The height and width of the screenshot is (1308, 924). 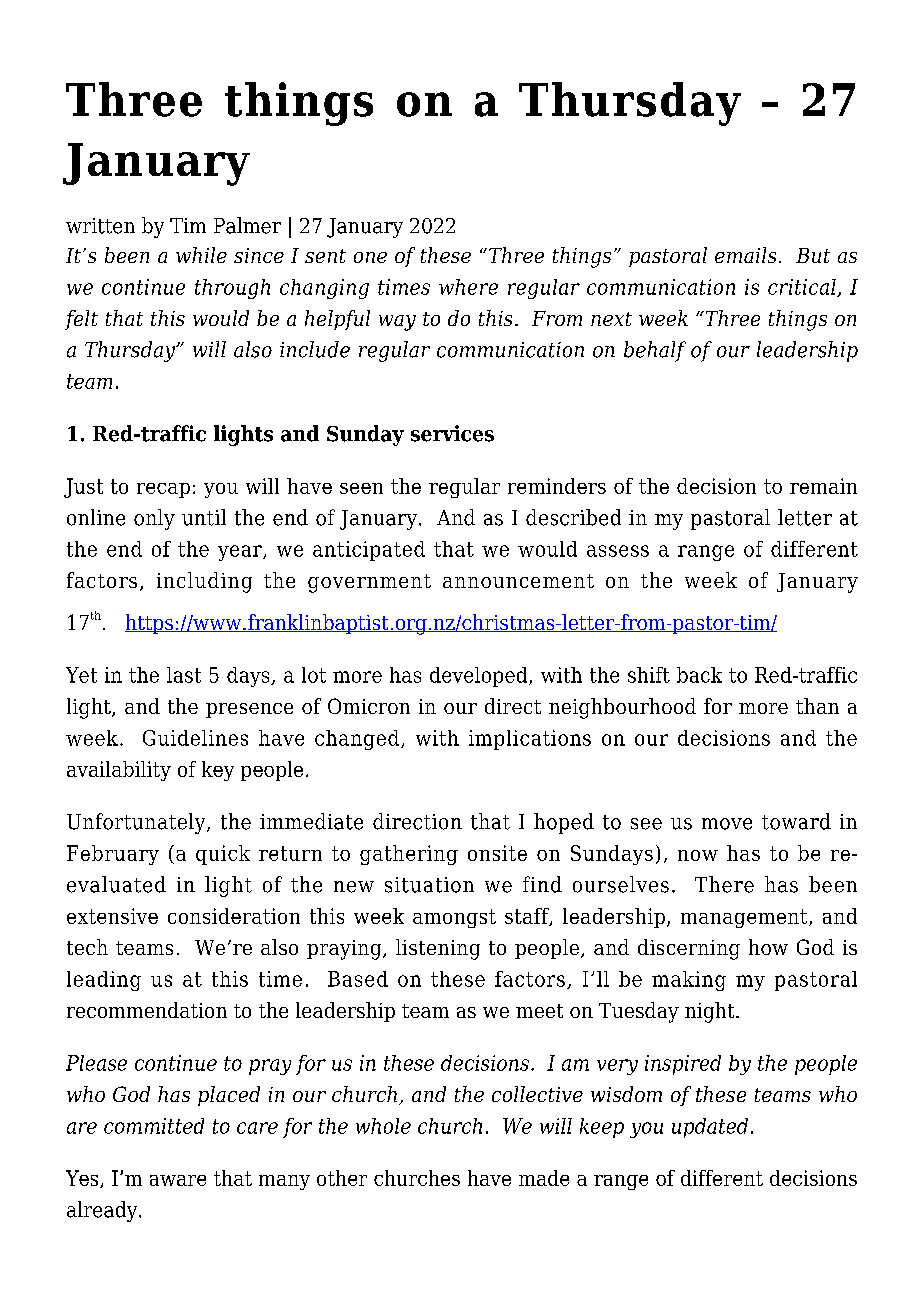 I want to click on emails, so click(x=745, y=255).
